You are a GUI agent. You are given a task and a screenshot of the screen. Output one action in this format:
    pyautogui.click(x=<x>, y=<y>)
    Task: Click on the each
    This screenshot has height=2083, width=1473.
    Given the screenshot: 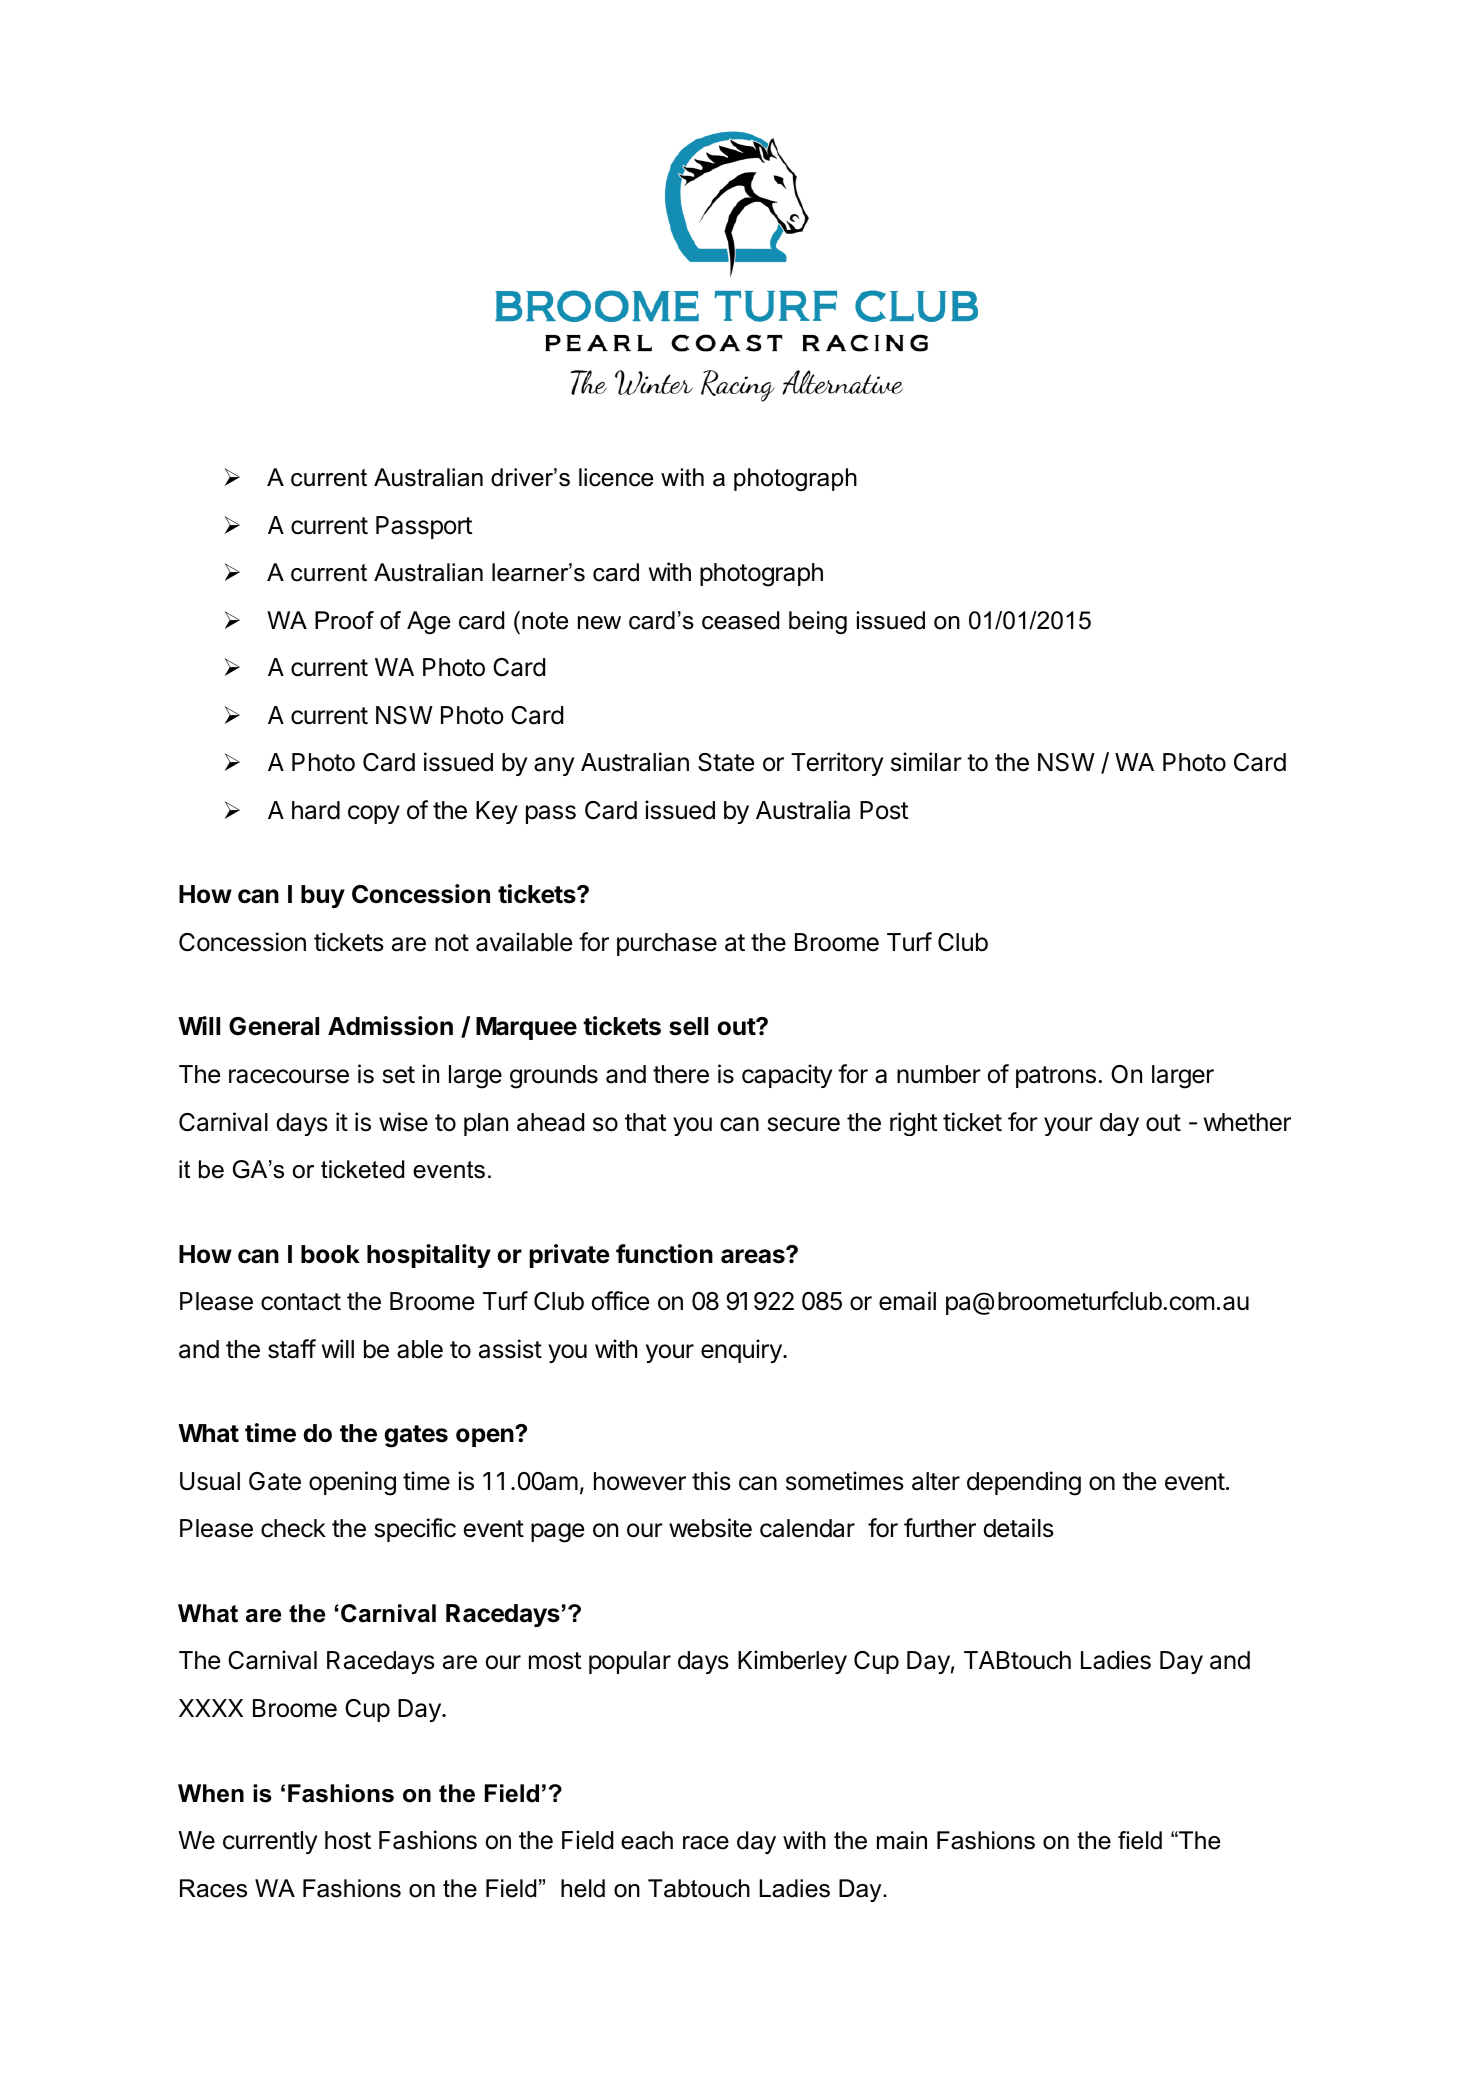 What is the action you would take?
    pyautogui.click(x=647, y=1840)
